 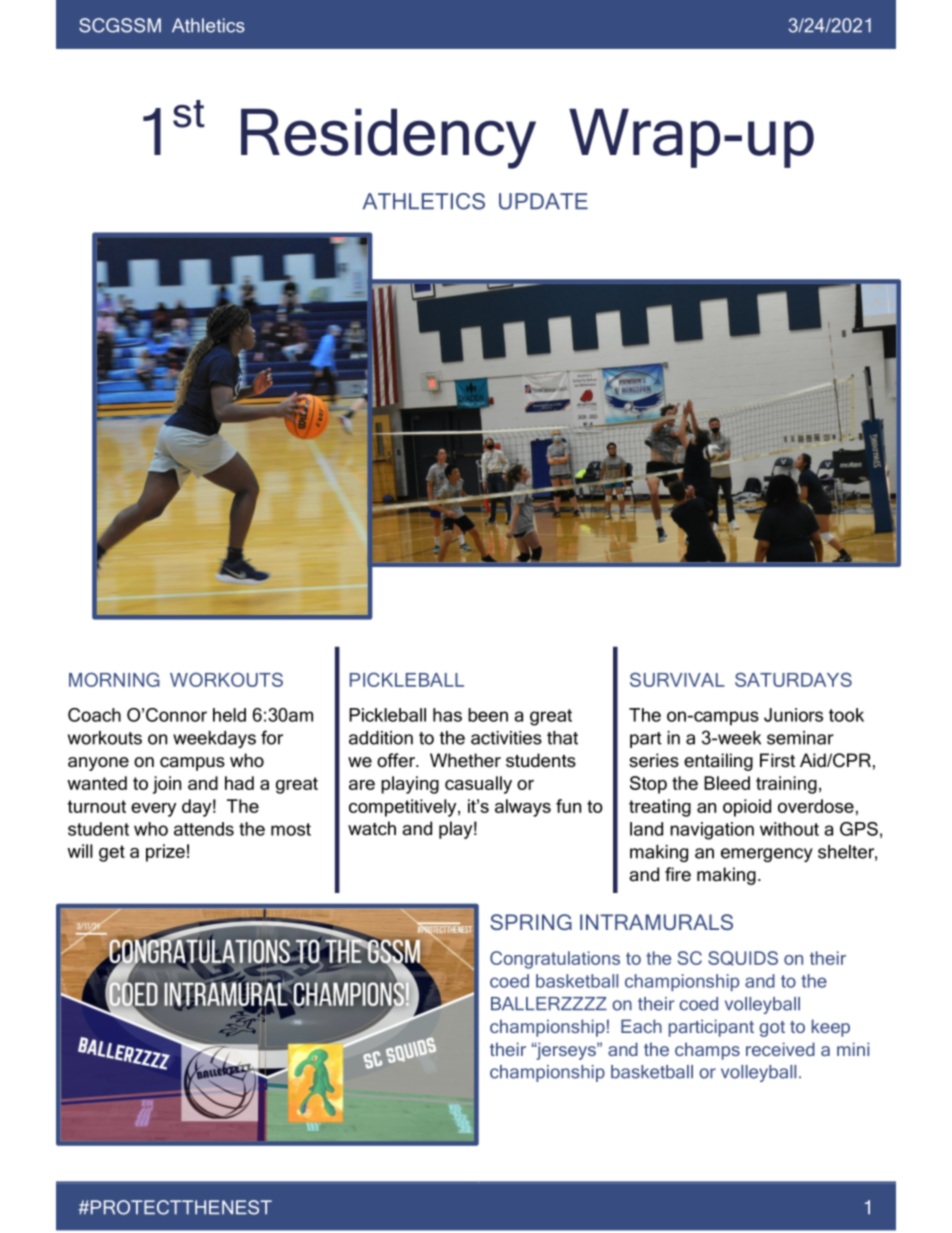 What do you see at coordinates (388, 138) in the screenshot?
I see `Residency` at bounding box center [388, 138].
